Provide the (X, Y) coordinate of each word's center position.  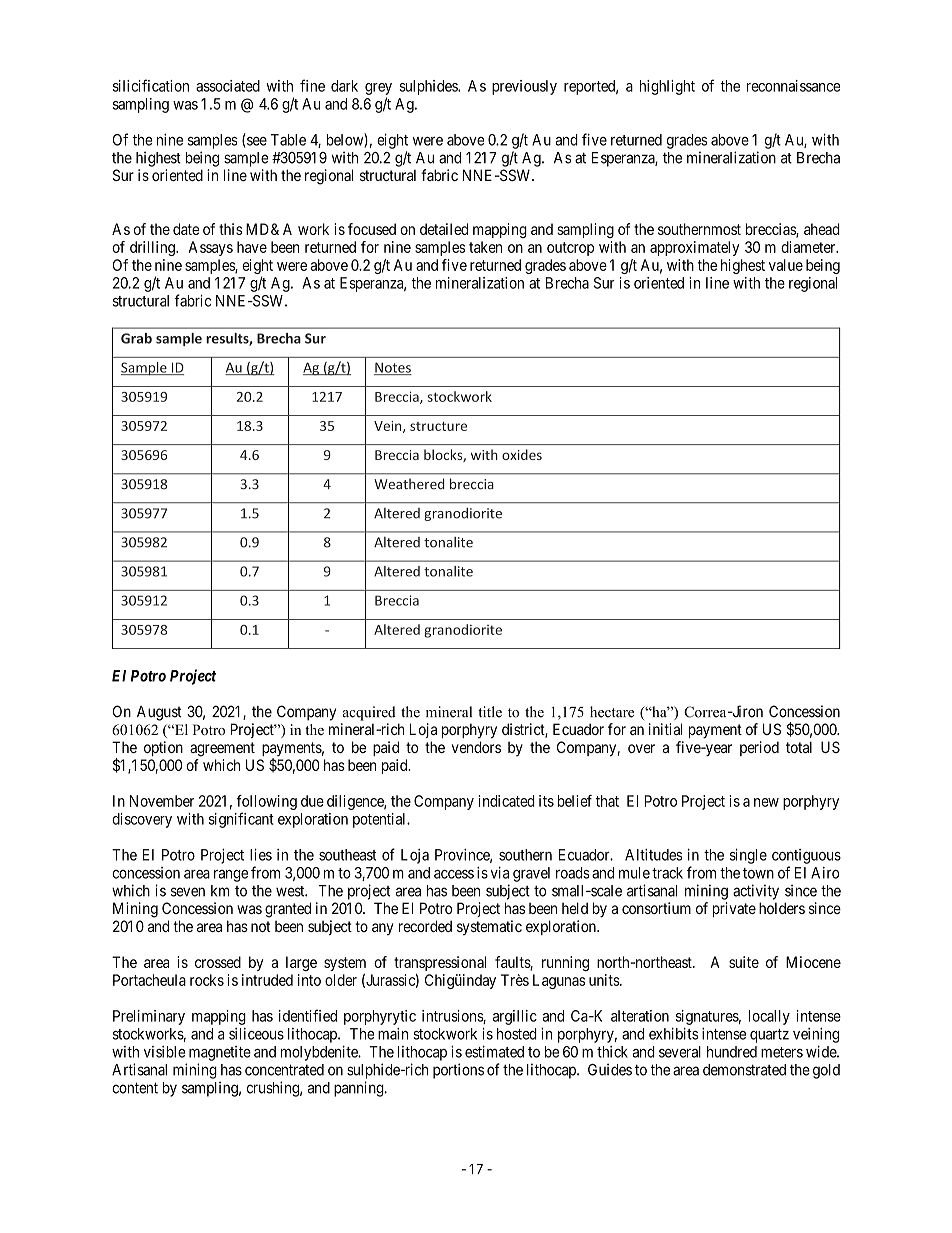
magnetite (220, 1053)
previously (524, 87)
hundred (732, 1052)
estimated (494, 1052)
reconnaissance (793, 86)
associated (228, 86)
